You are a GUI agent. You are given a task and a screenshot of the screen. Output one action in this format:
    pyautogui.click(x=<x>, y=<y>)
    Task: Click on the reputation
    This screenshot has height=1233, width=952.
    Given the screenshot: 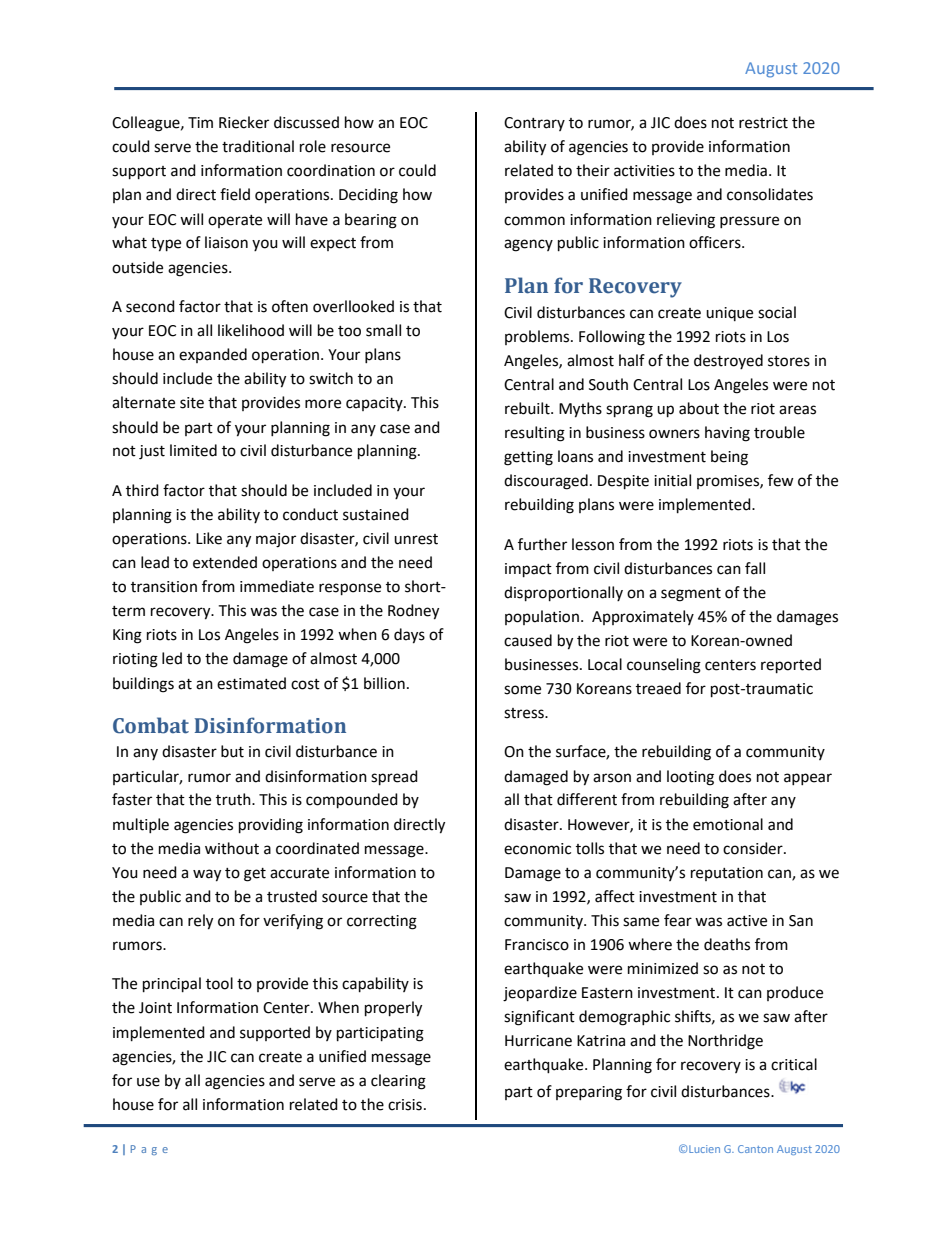 What is the action you would take?
    pyautogui.click(x=727, y=874)
